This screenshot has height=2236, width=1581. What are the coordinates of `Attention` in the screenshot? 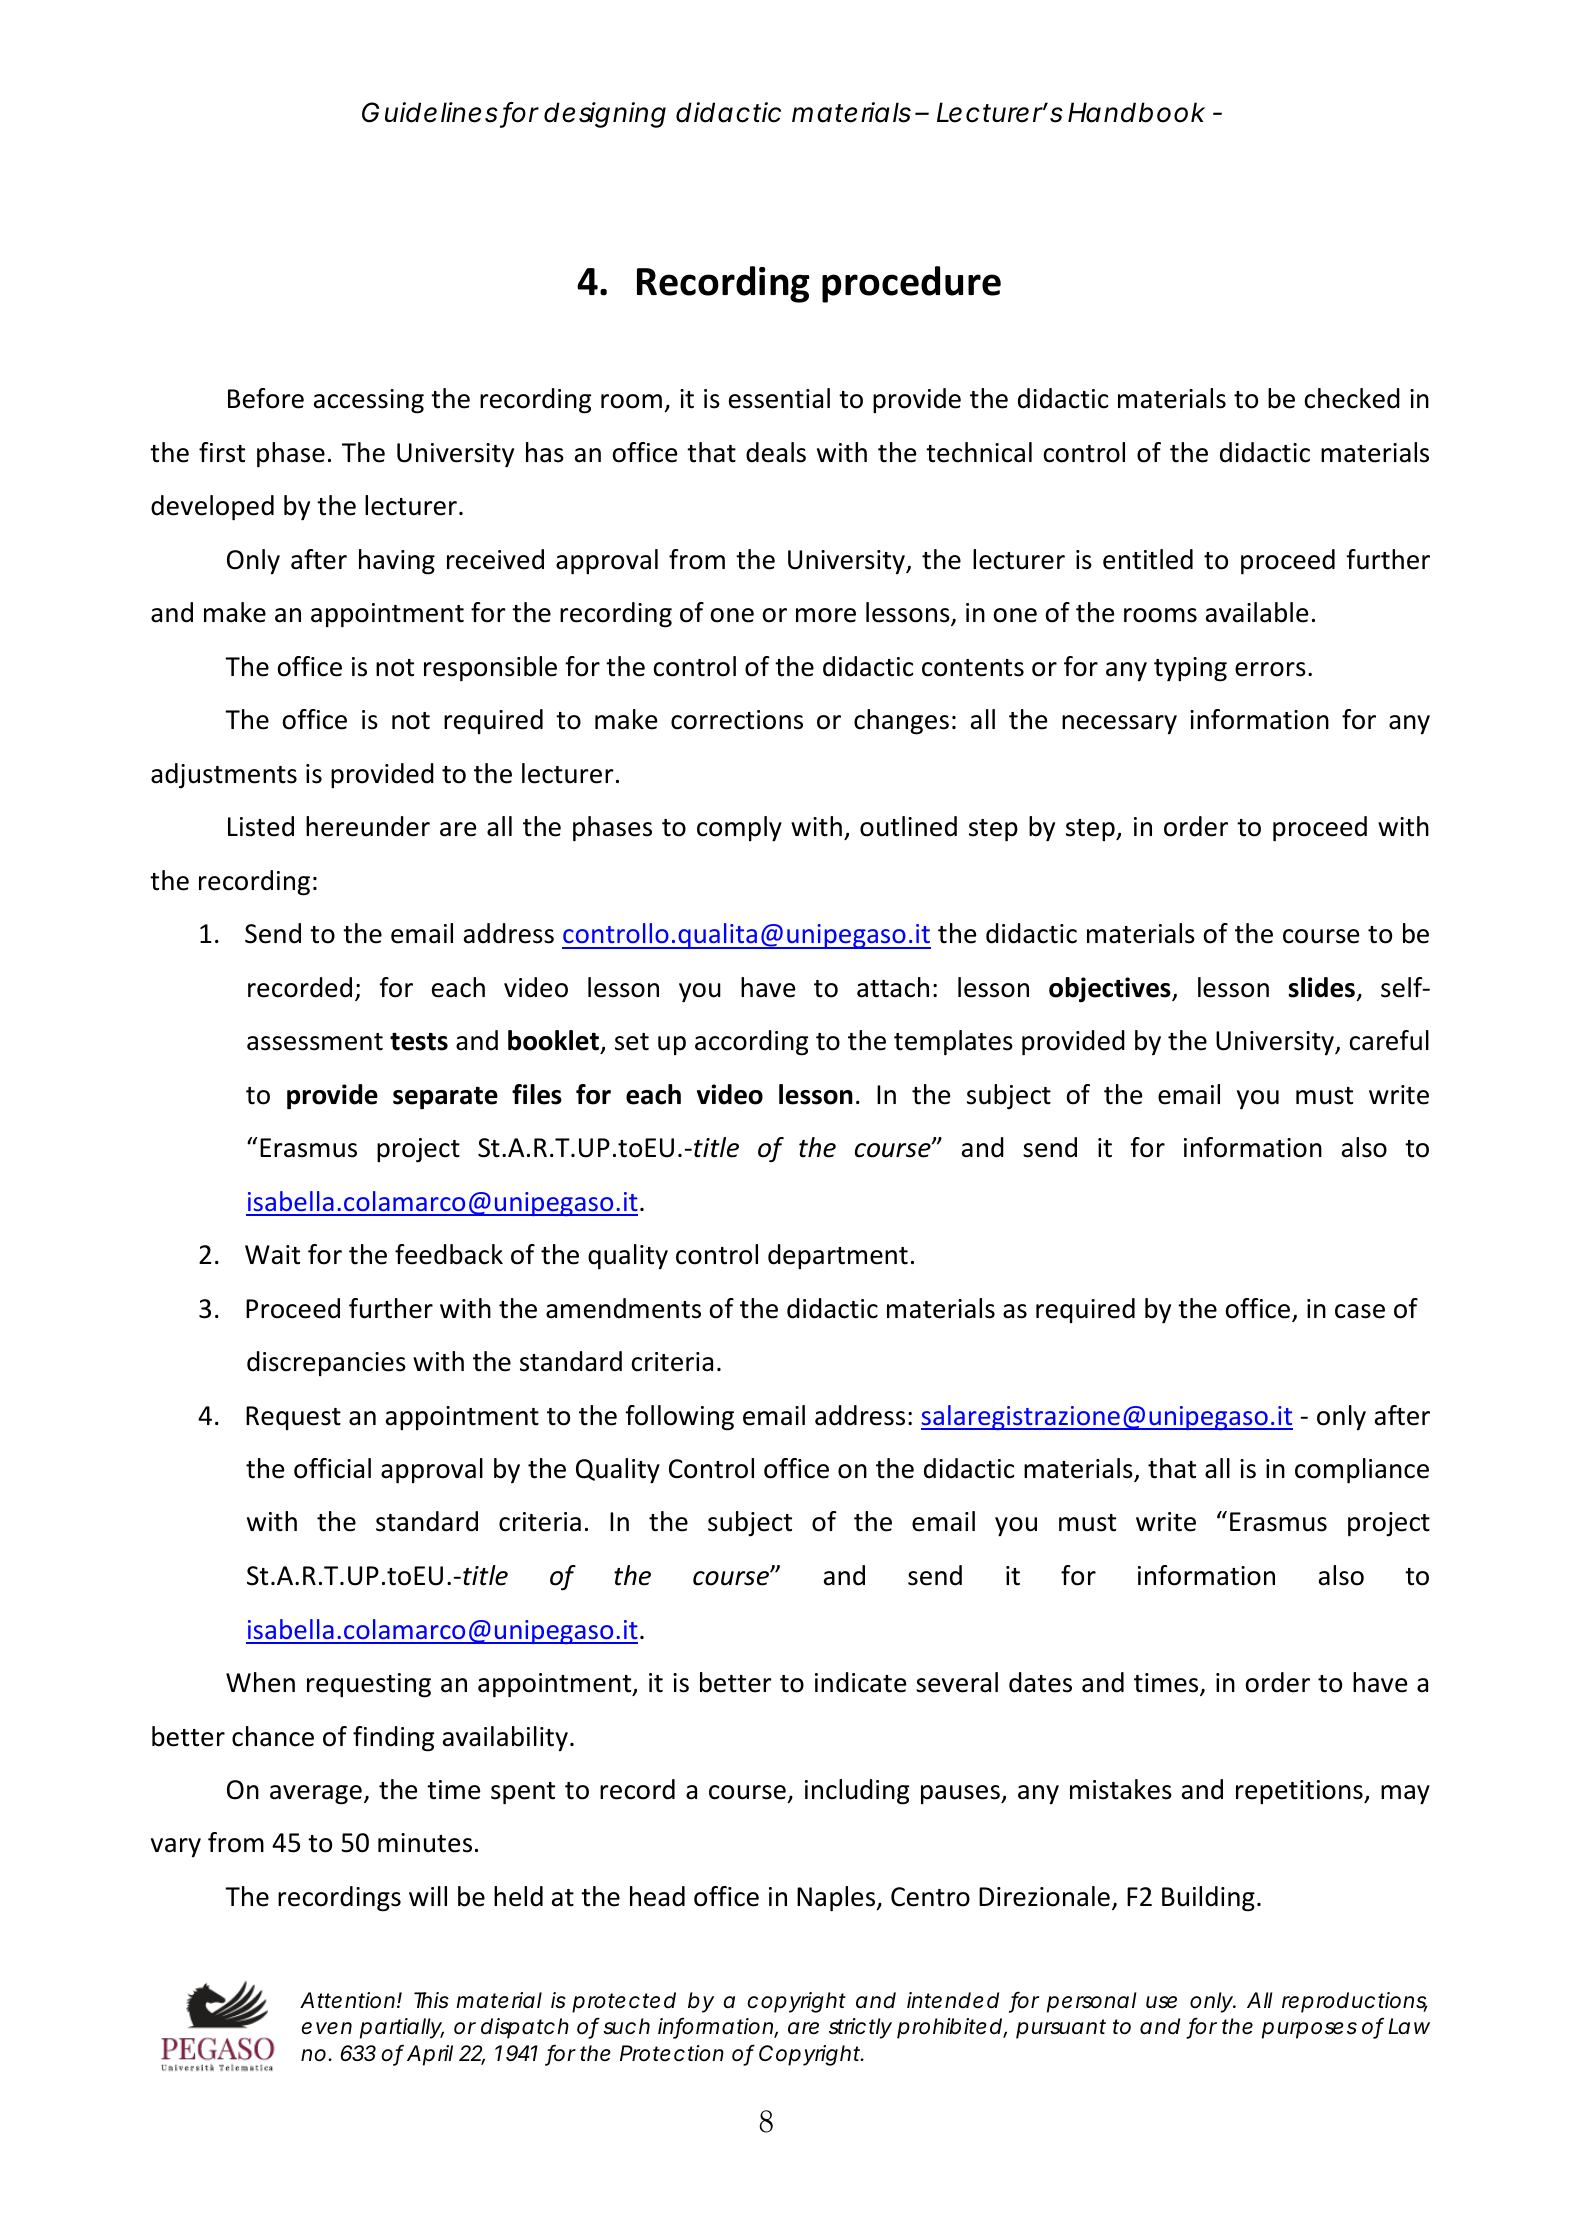 It's located at (349, 2000).
